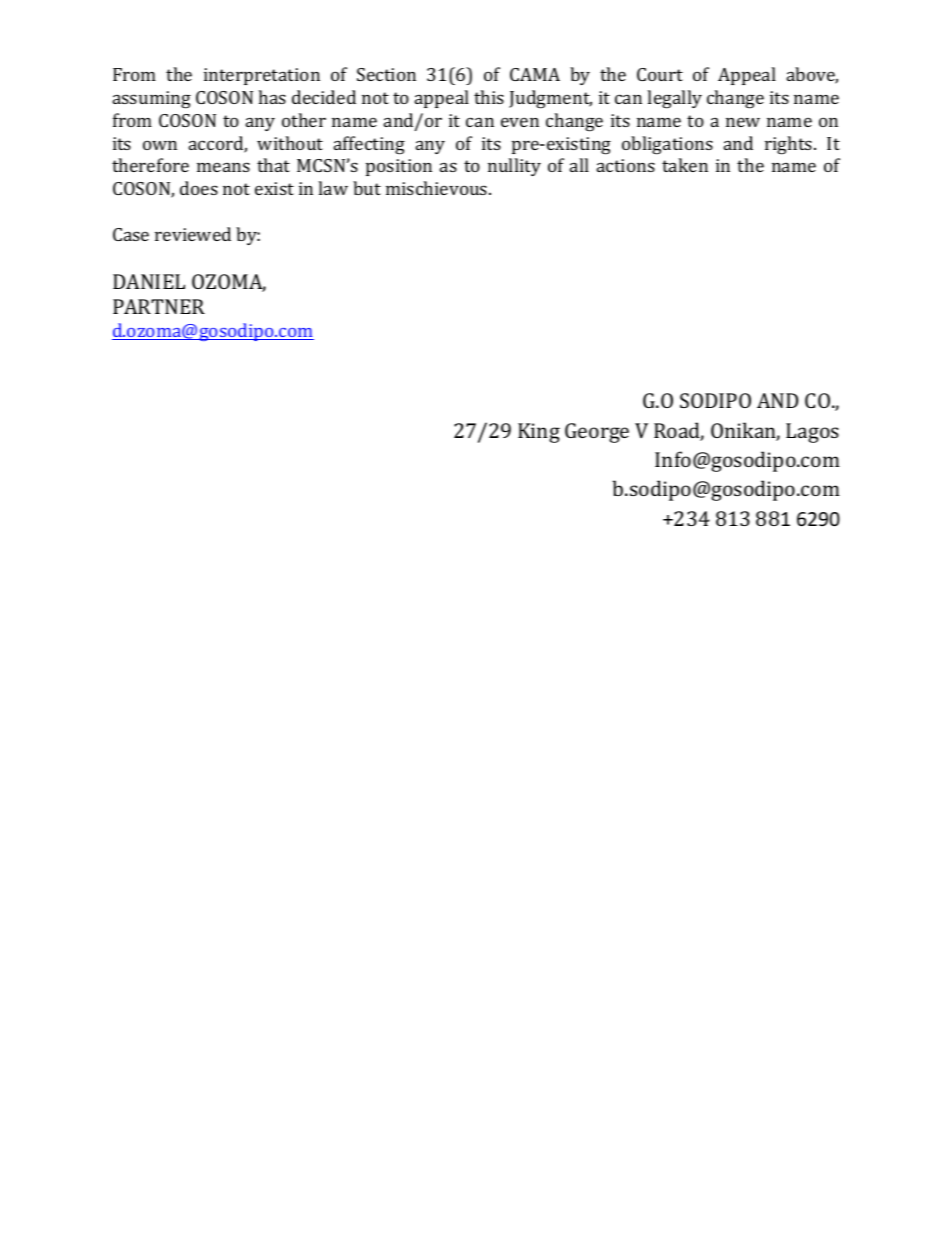  I want to click on this, so click(489, 97).
